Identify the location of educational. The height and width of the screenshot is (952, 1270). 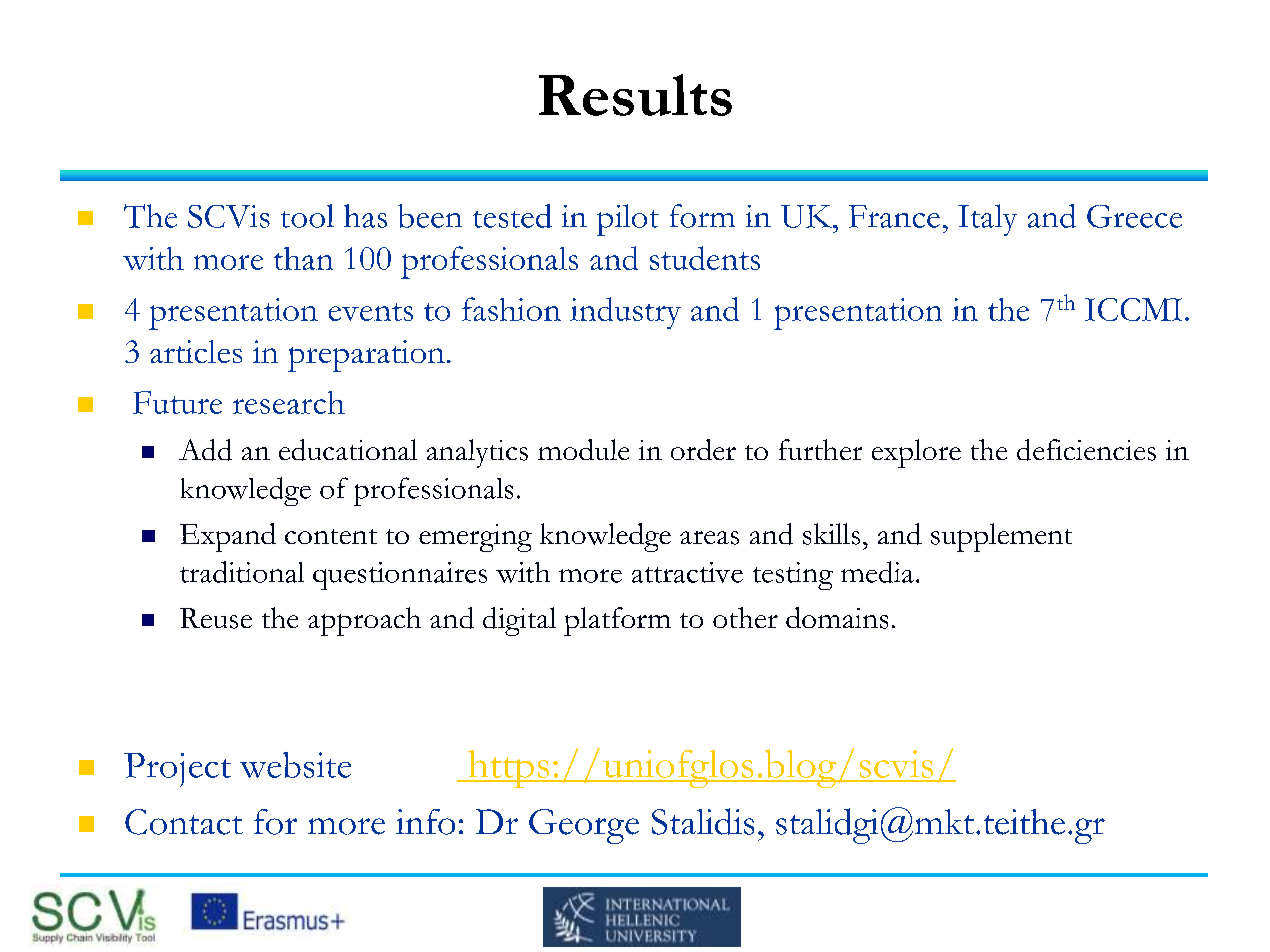
(348, 450).
